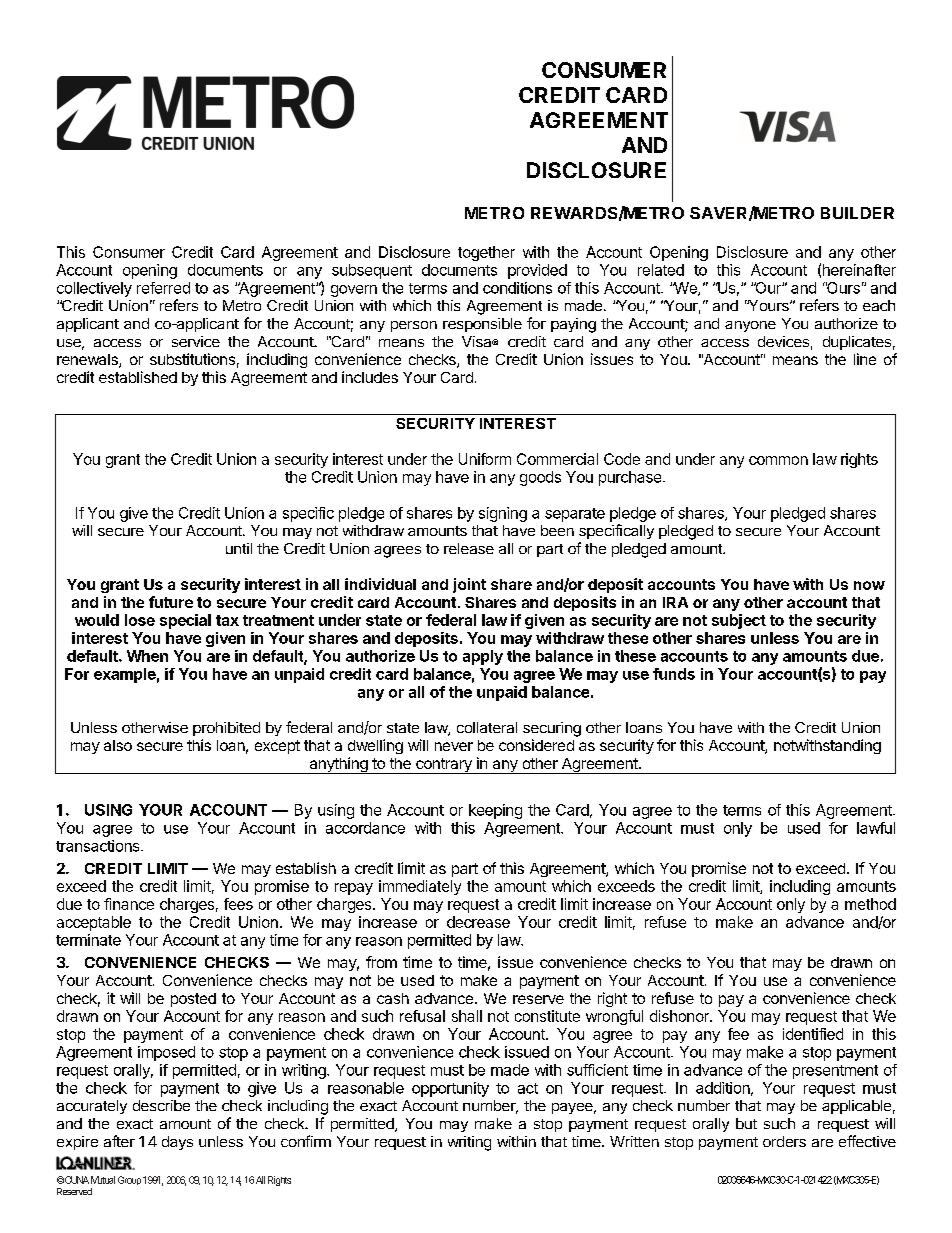 The image size is (952, 1233). What do you see at coordinates (177, 1143) in the screenshot?
I see `days` at bounding box center [177, 1143].
